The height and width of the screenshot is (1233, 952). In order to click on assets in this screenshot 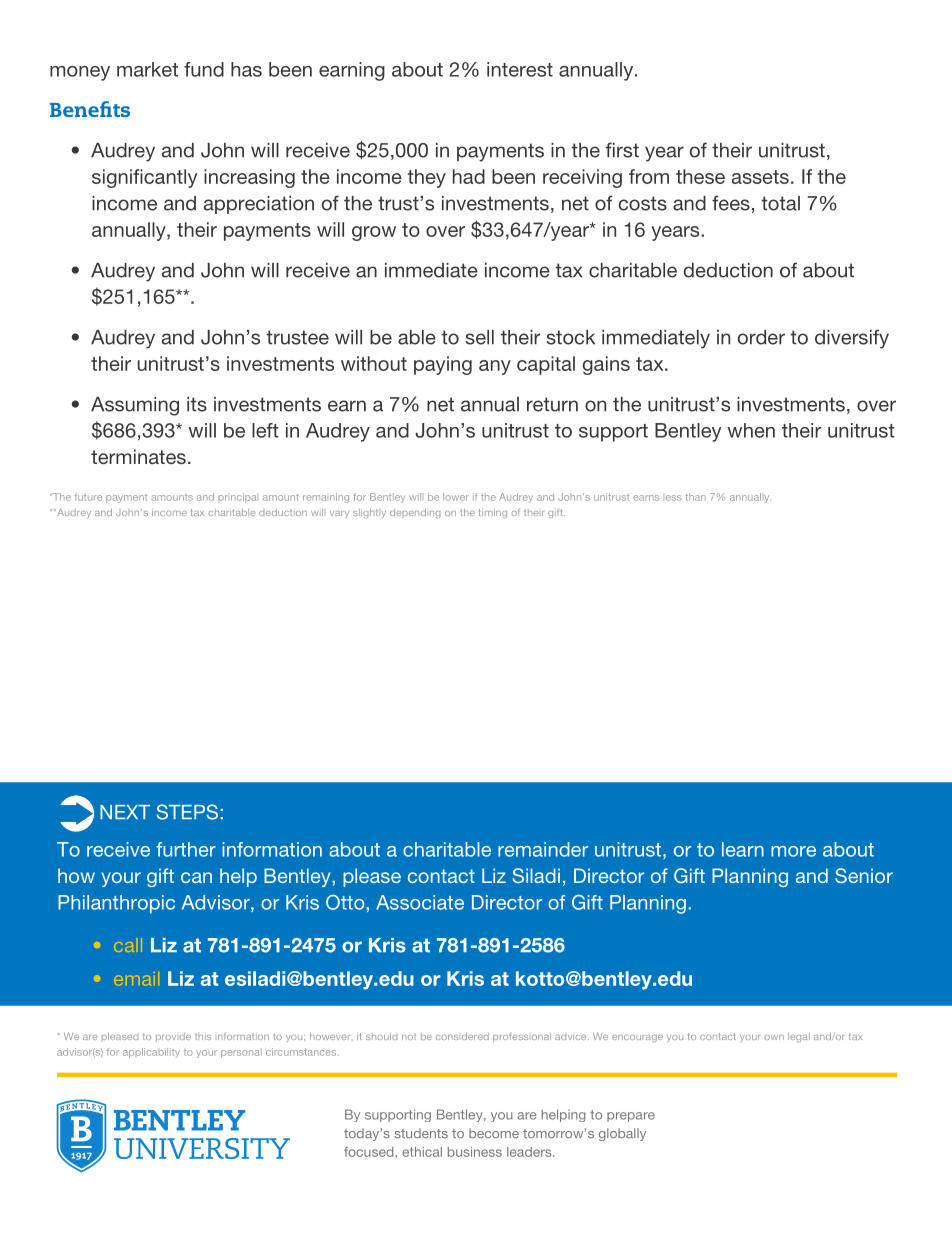, I will do `click(760, 177)`.
